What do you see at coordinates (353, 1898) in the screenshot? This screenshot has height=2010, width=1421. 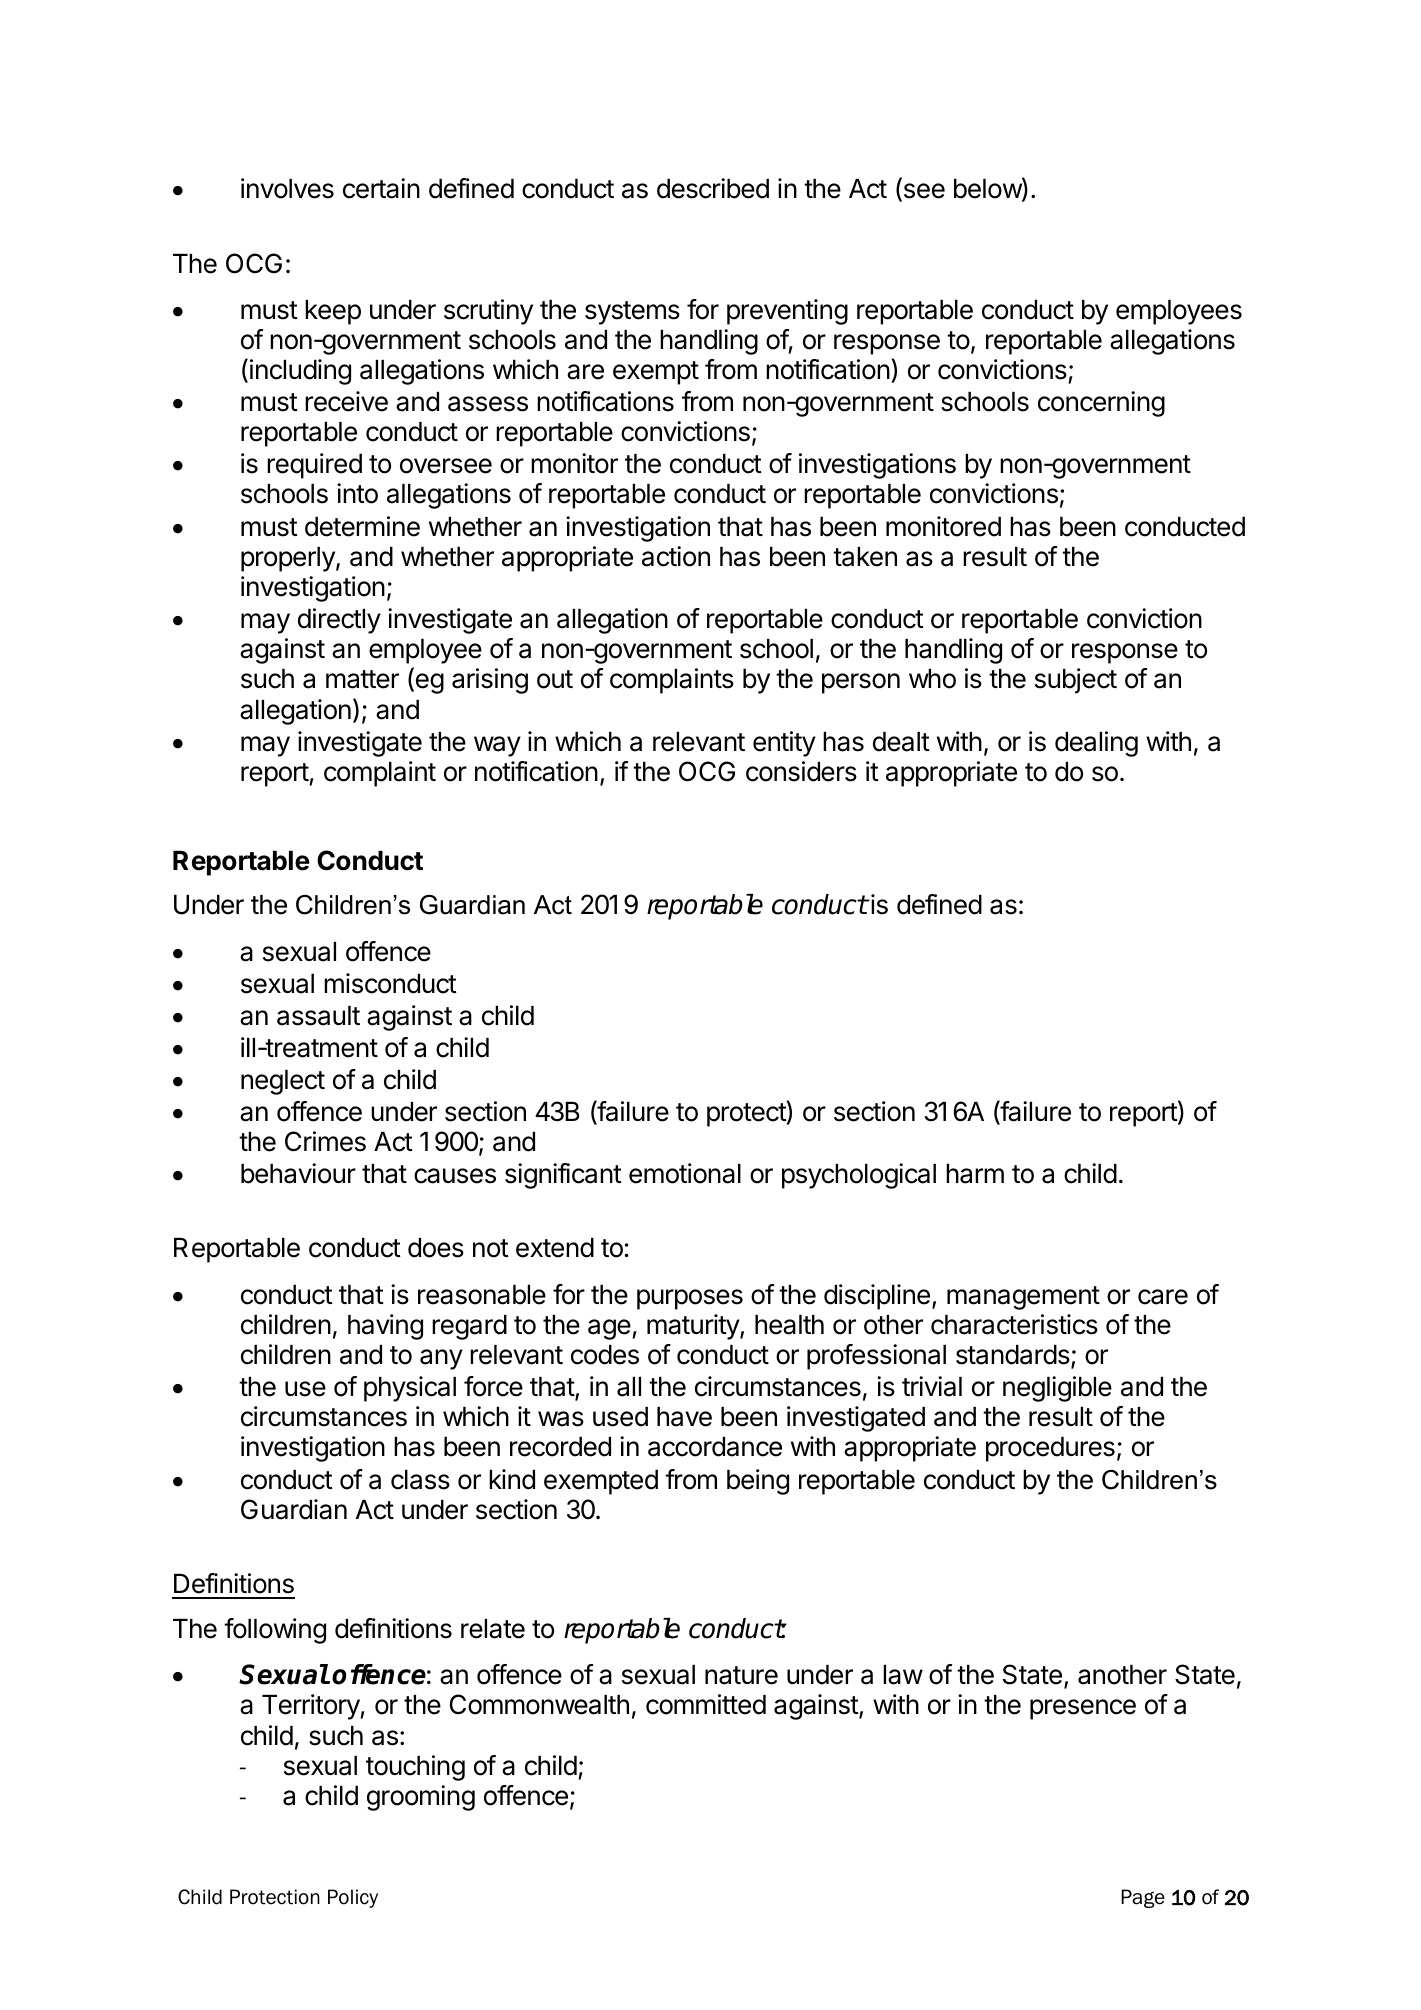 I see `Policy` at bounding box center [353, 1898].
